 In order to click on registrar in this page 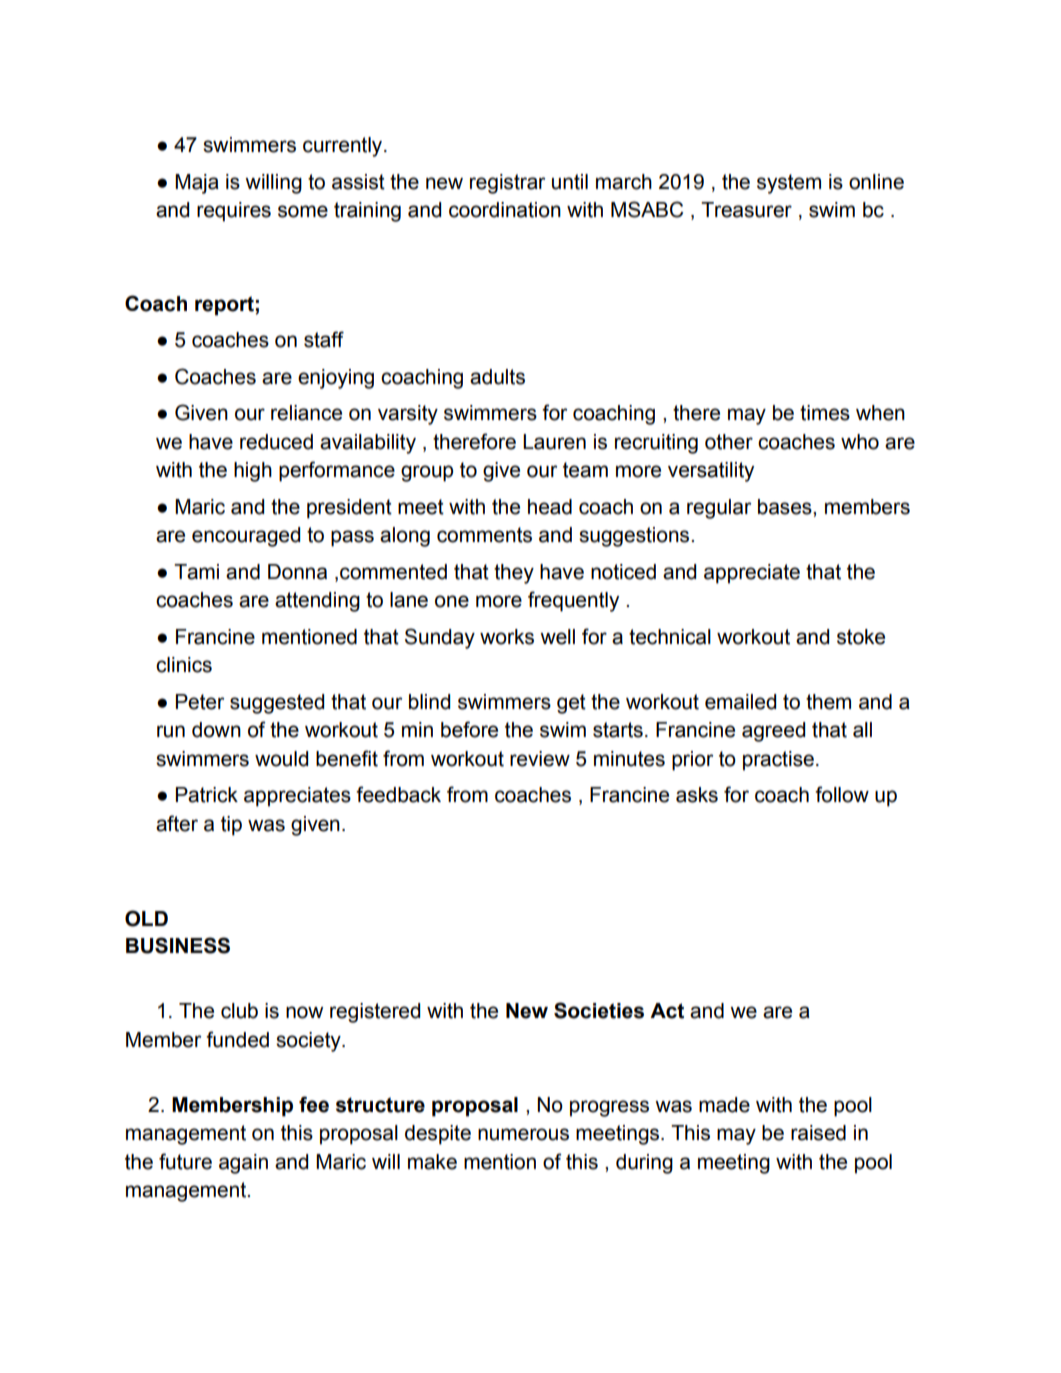, I will do `click(507, 184)`.
